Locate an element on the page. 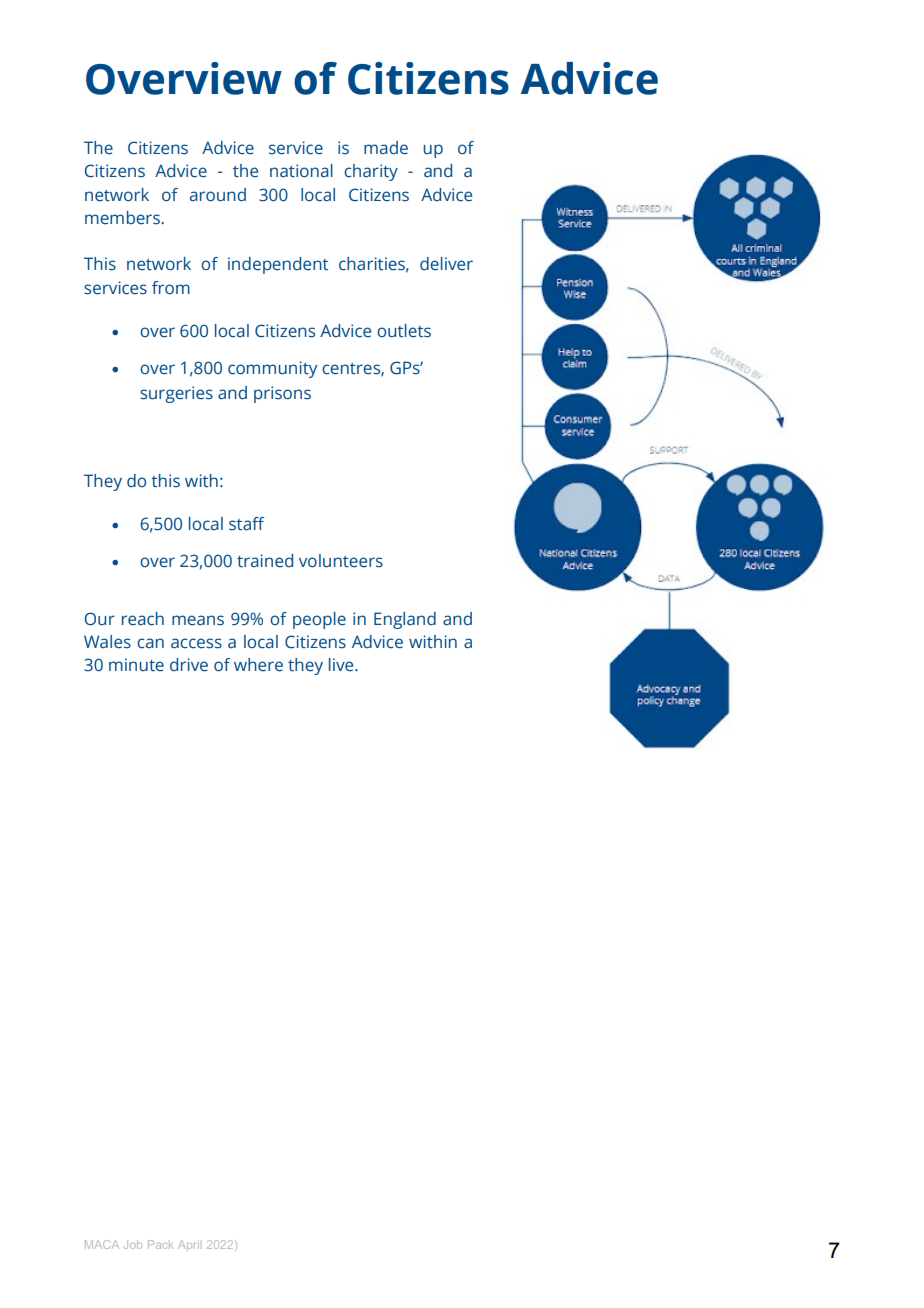 Image resolution: width=924 pixels, height=1308 pixels. surgeries is located at coordinates (176, 394).
